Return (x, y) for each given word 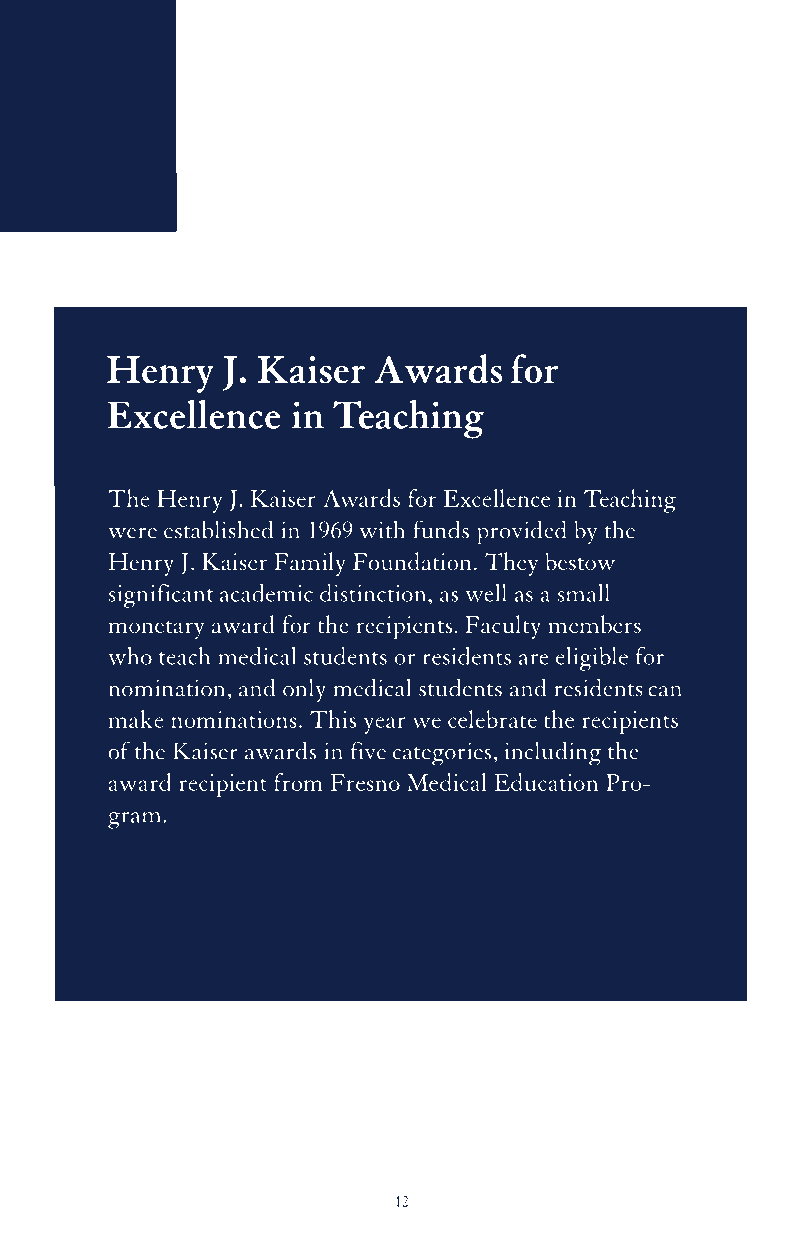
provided (522, 532)
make (136, 719)
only (304, 690)
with (382, 529)
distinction (374, 593)
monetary (156, 630)
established (218, 529)
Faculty (503, 627)
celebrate (492, 719)
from (298, 782)
